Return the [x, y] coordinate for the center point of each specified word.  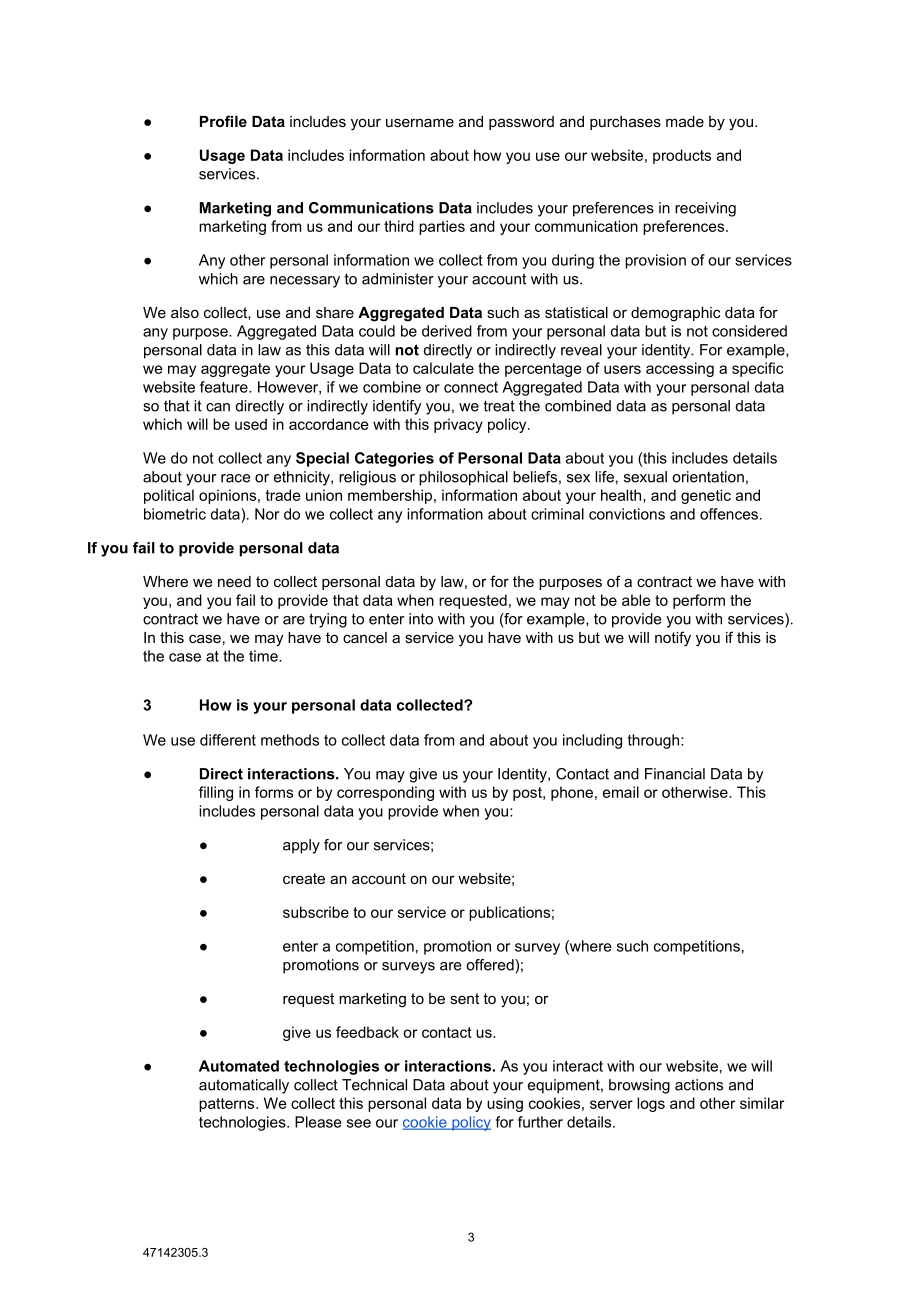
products [682, 156]
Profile [223, 121]
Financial [675, 774]
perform [699, 601]
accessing [680, 369]
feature [225, 387]
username [420, 122]
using [505, 1104]
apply [301, 846]
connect [471, 387]
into [421, 619]
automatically [244, 1086]
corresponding [385, 793]
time [264, 656]
